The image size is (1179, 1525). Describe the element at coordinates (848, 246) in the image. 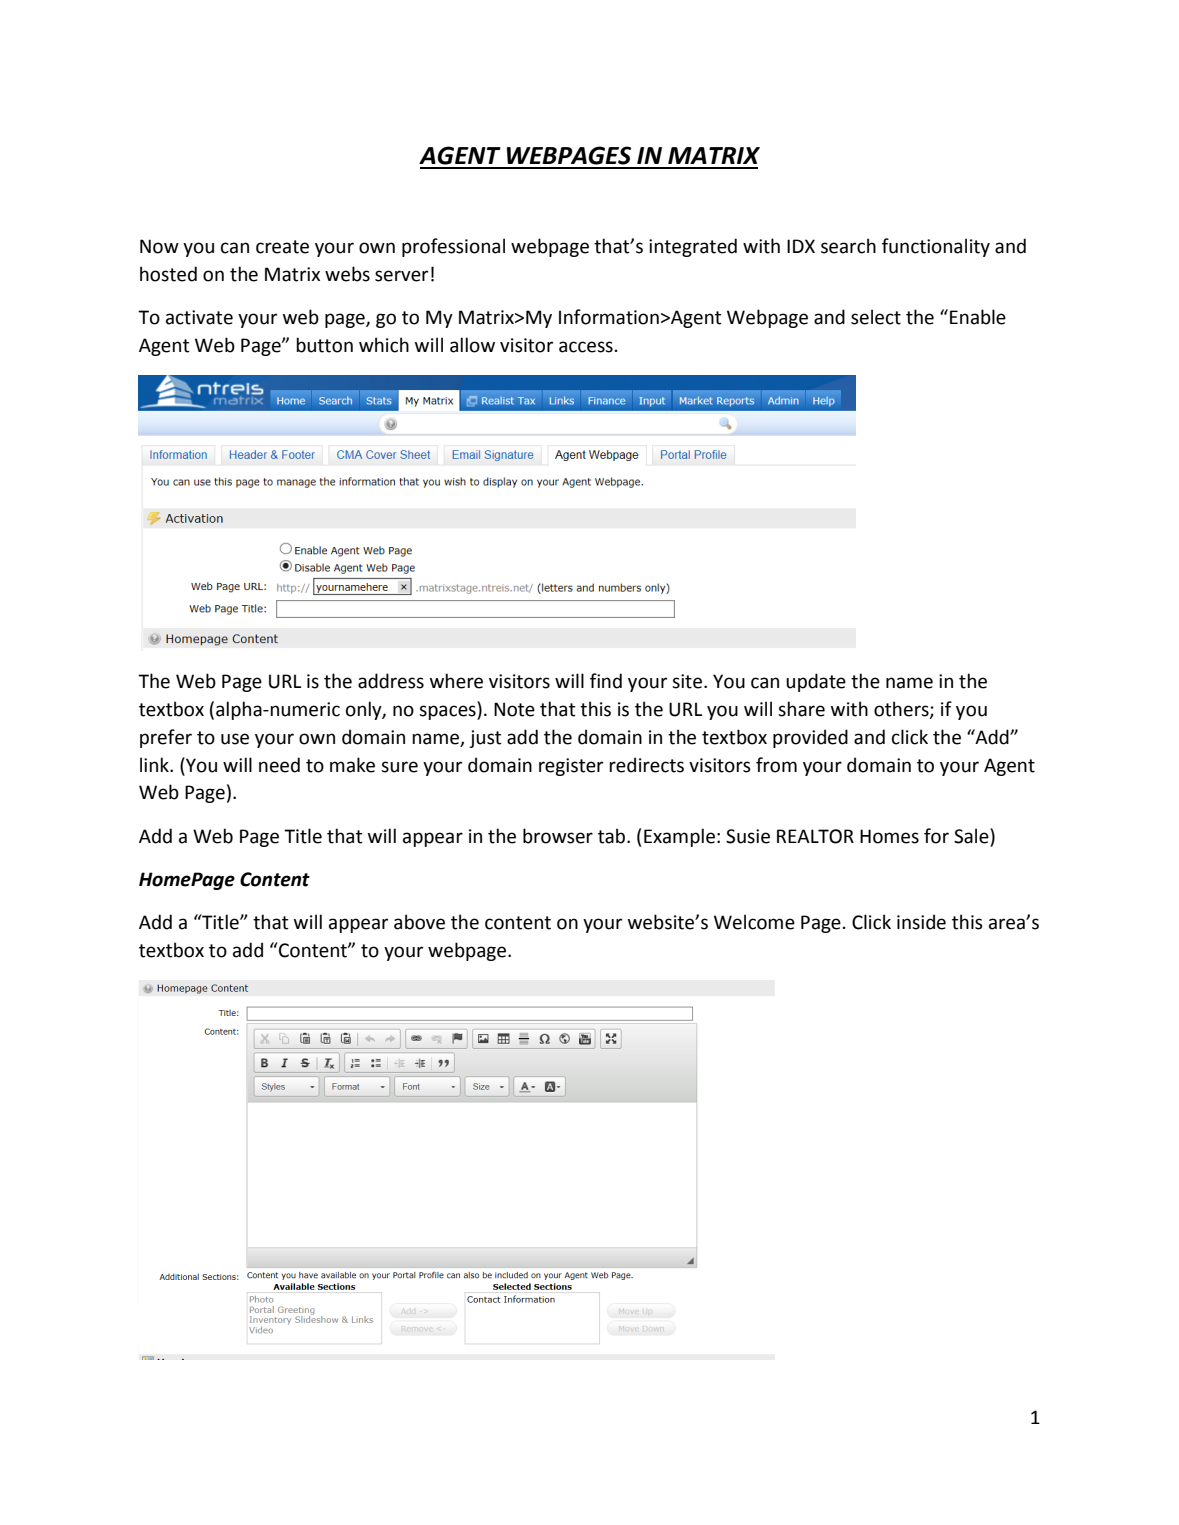

I see `search` at that location.
